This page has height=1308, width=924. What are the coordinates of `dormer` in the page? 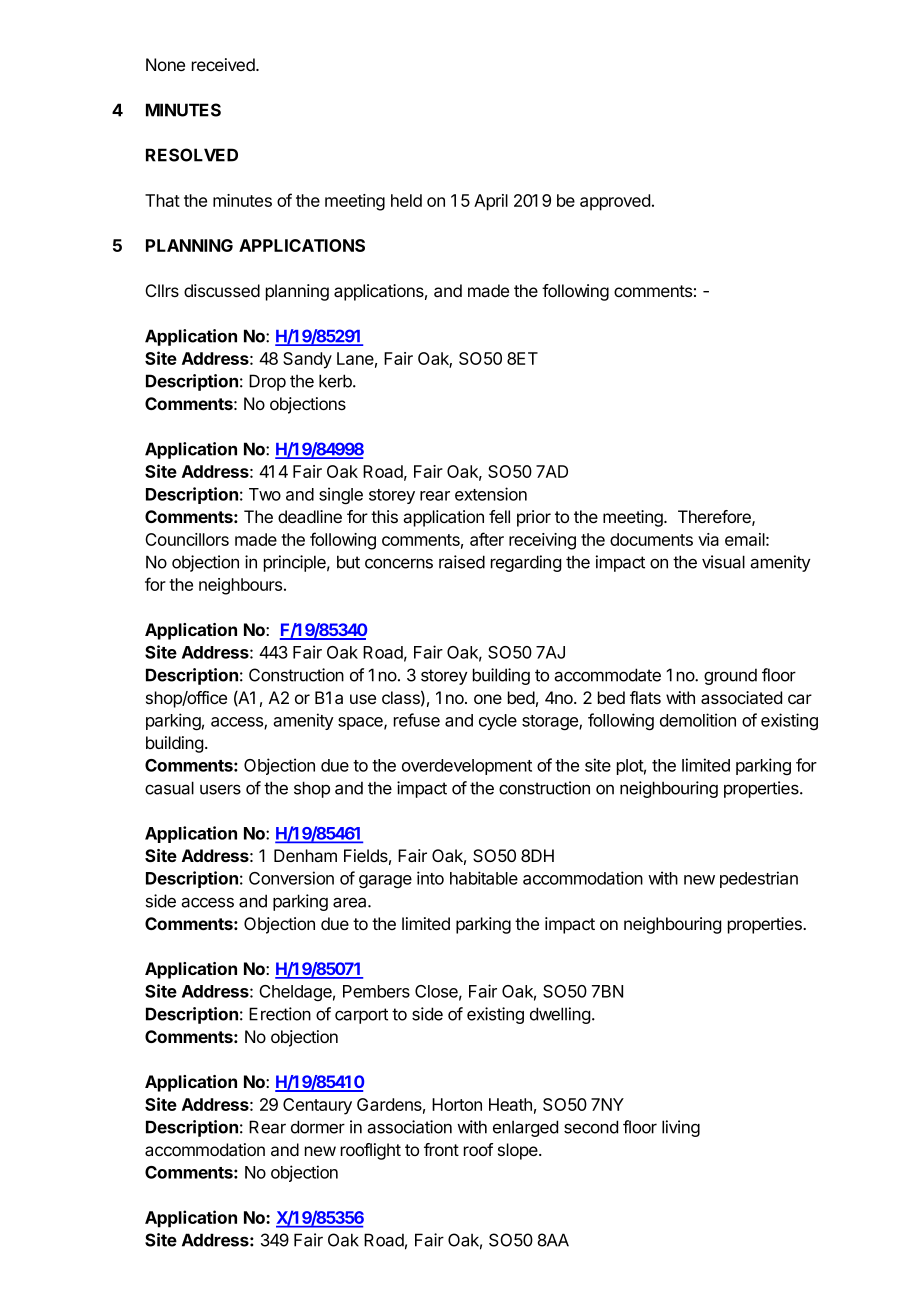 It's located at (318, 1127).
